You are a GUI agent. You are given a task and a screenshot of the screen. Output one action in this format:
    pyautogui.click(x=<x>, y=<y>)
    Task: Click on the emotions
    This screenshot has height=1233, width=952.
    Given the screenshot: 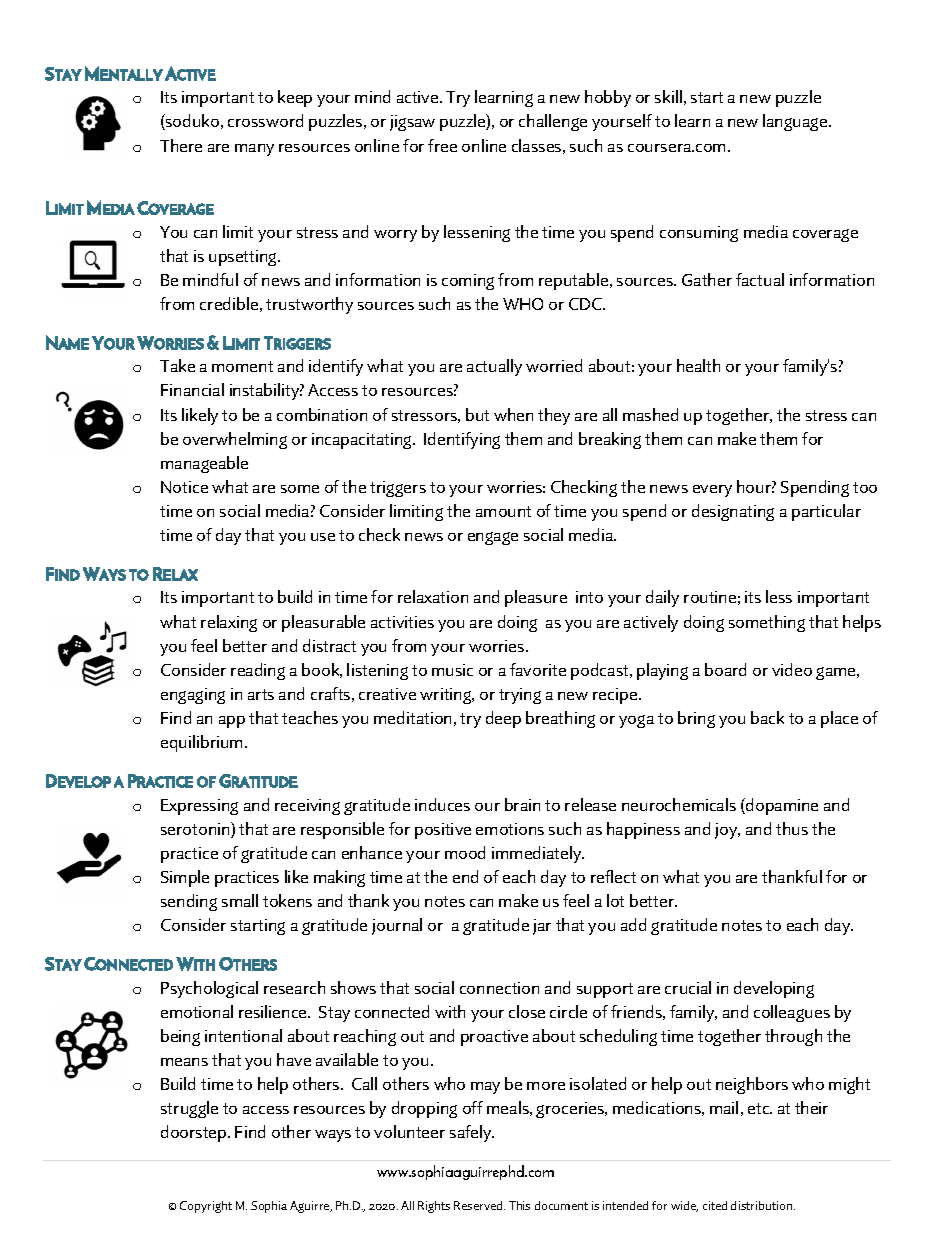 What is the action you would take?
    pyautogui.click(x=510, y=829)
